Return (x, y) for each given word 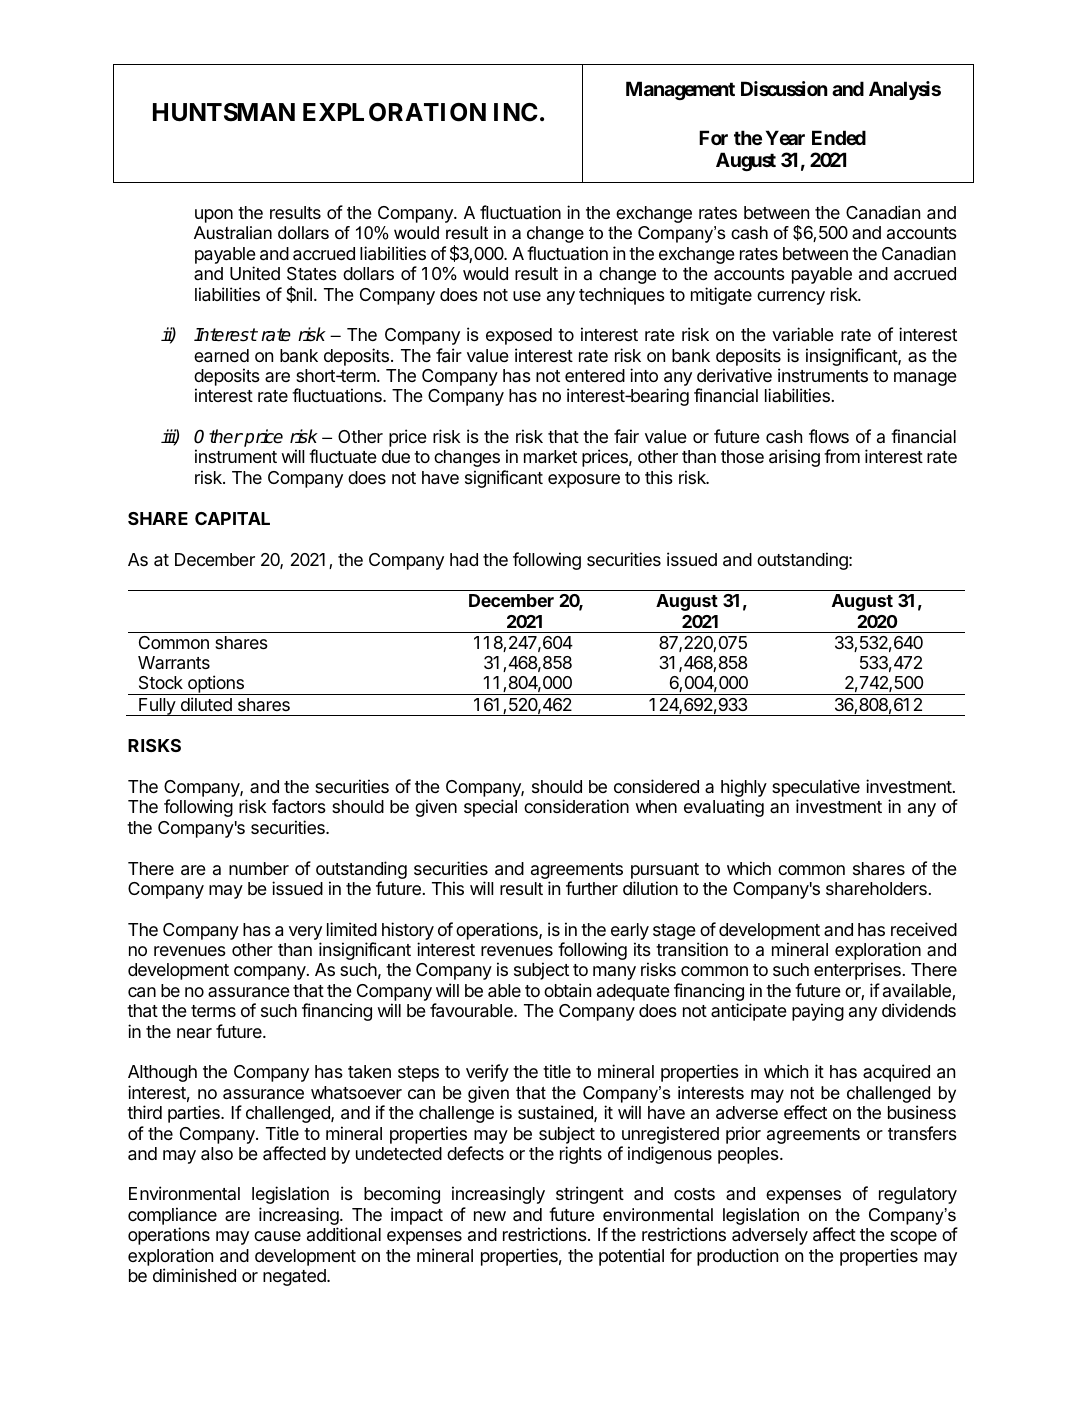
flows (829, 436)
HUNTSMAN (224, 112)
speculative (816, 789)
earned (221, 356)
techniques (622, 296)
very (305, 933)
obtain (567, 990)
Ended (839, 137)
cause (277, 1236)
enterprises (857, 971)
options (216, 685)
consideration (576, 806)
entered (595, 375)
